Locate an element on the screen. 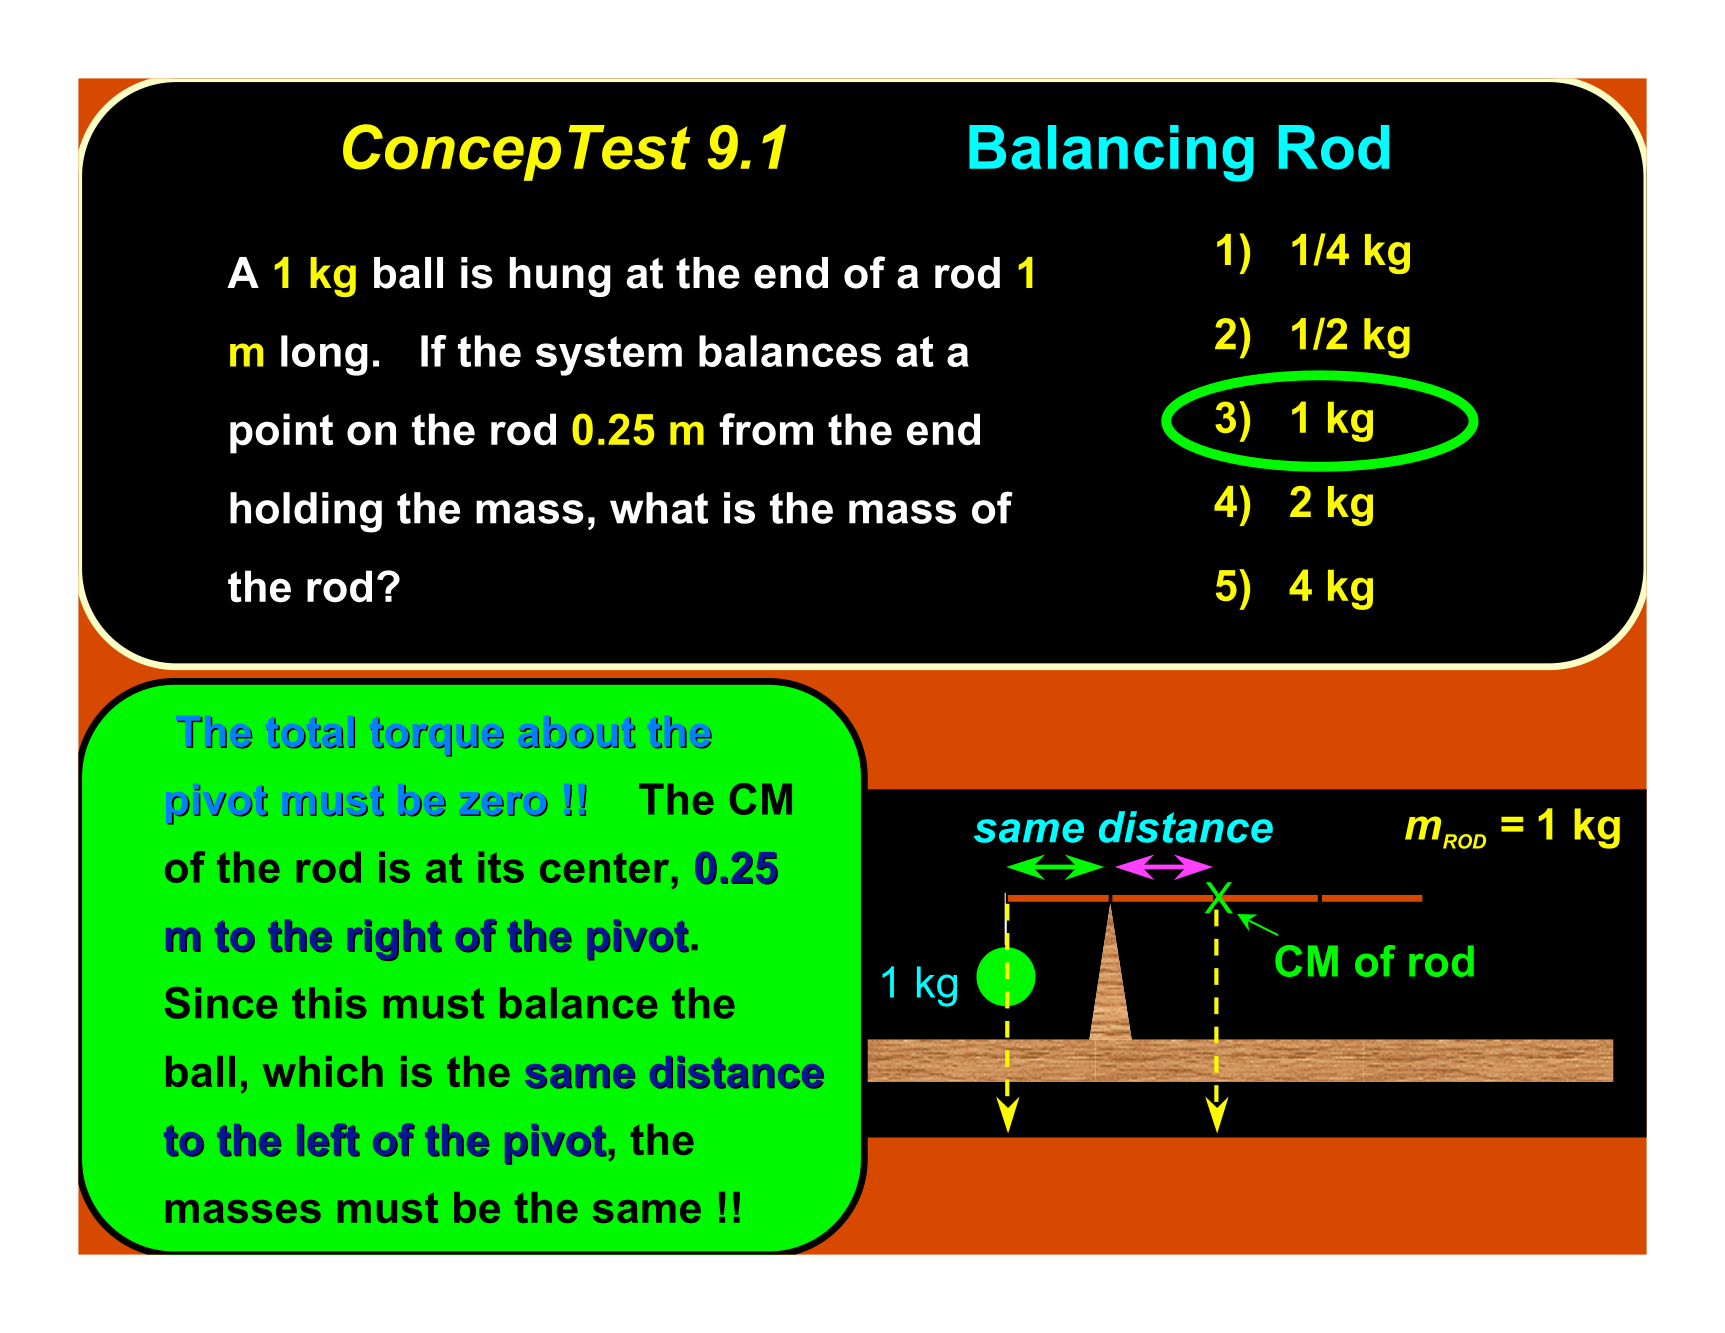 This screenshot has height=1333, width=1725. center is located at coordinates (604, 868).
